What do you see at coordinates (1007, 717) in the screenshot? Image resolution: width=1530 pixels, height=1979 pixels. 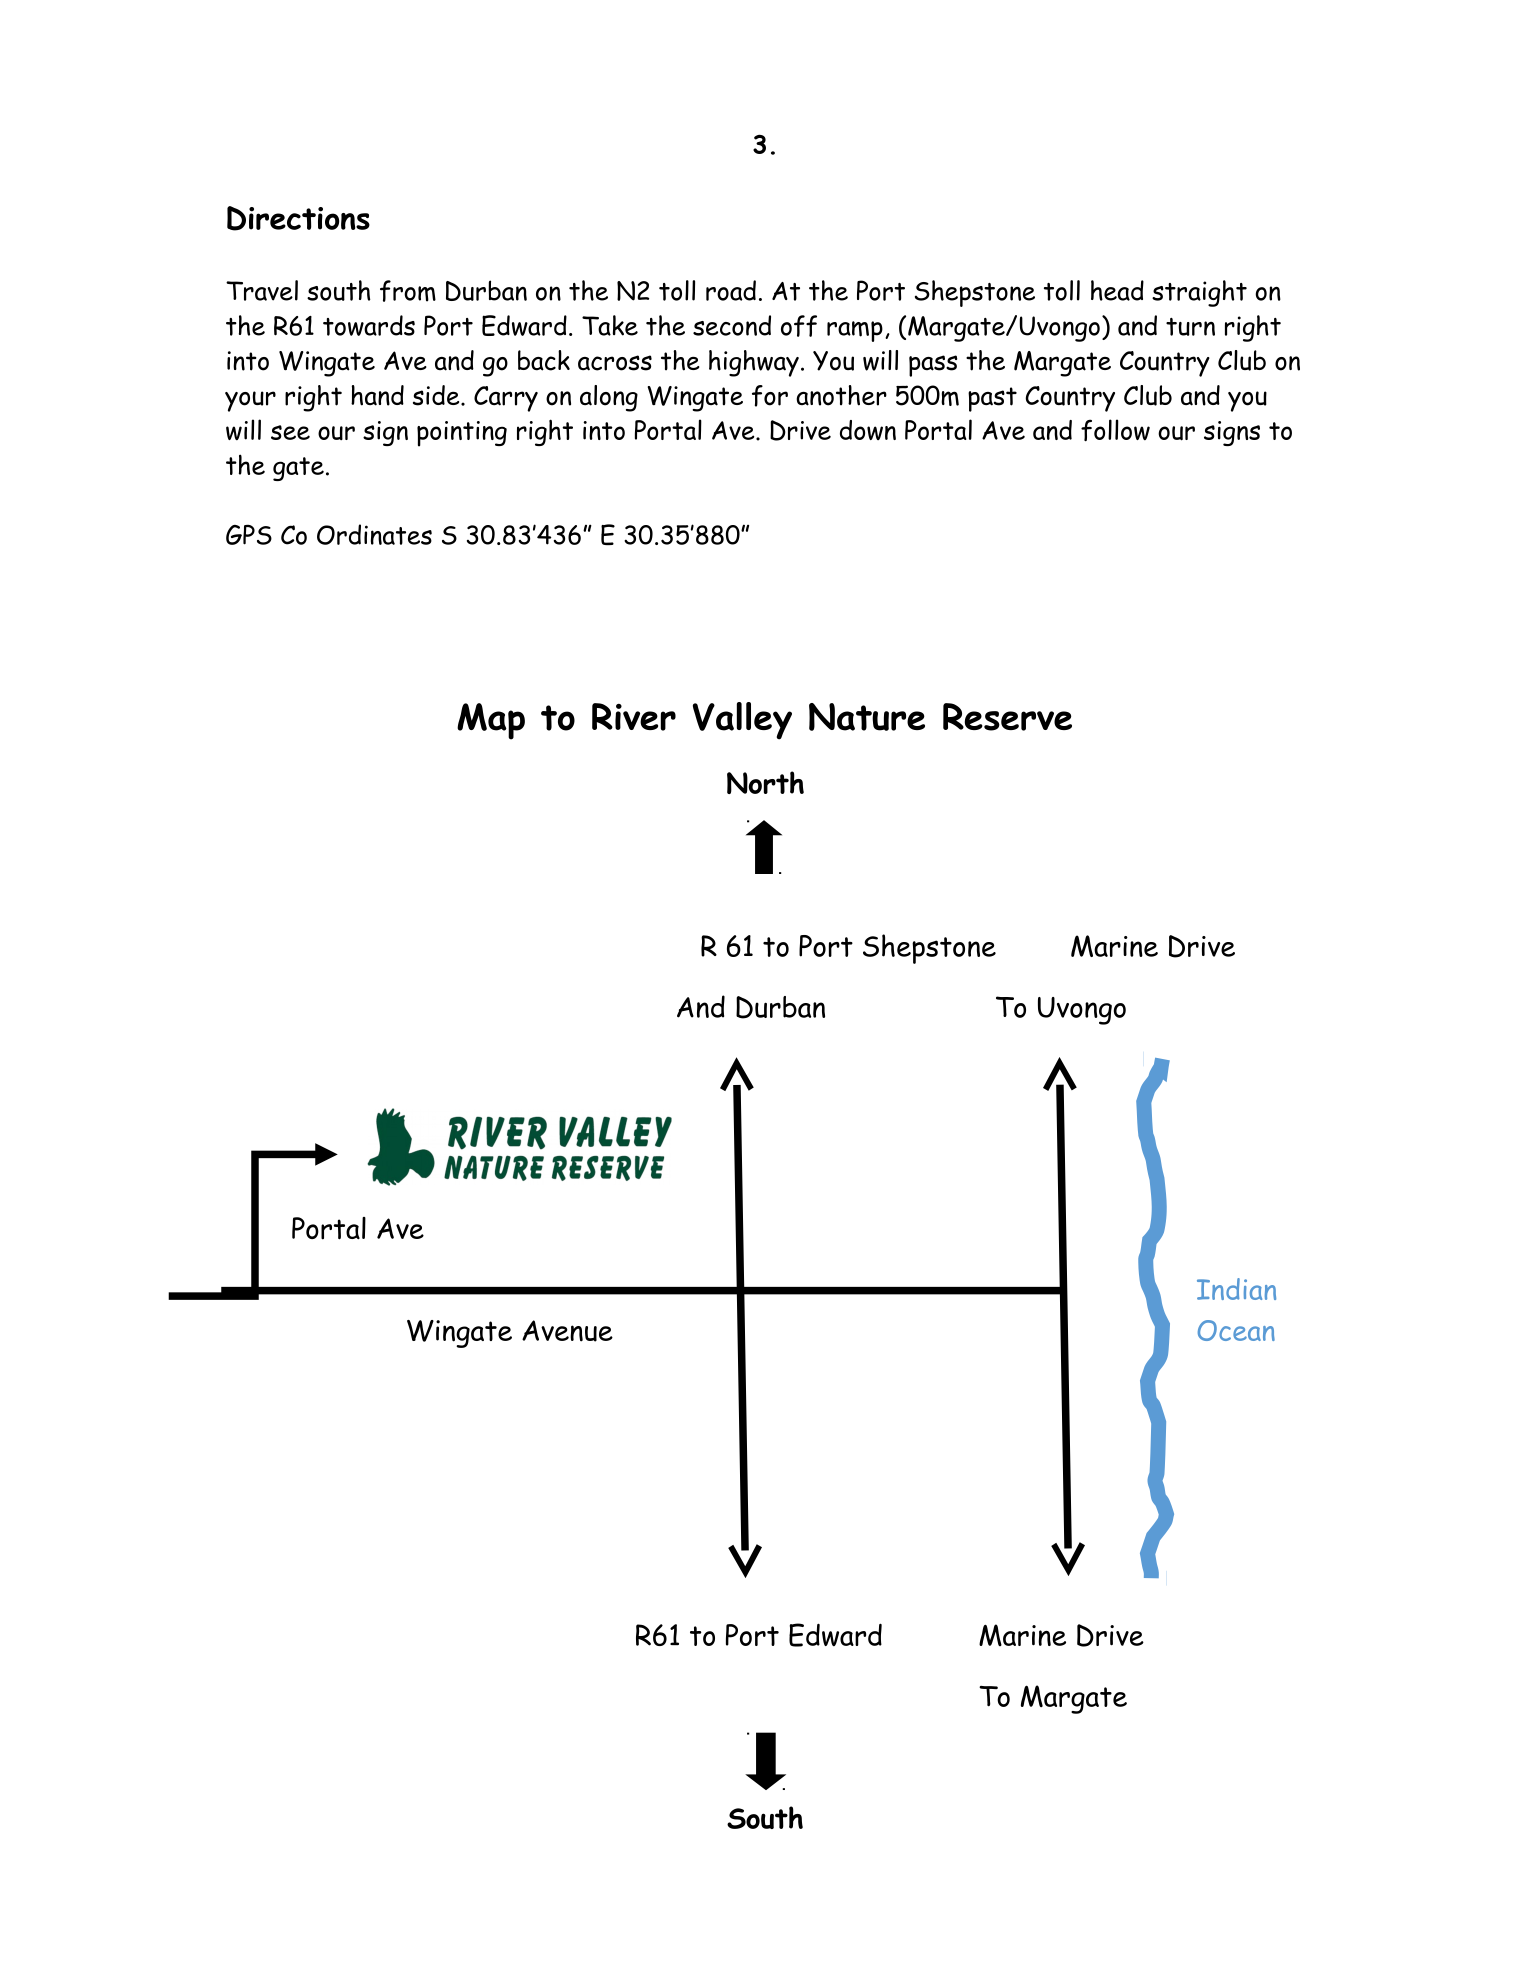 I see `Reserve` at bounding box center [1007, 717].
